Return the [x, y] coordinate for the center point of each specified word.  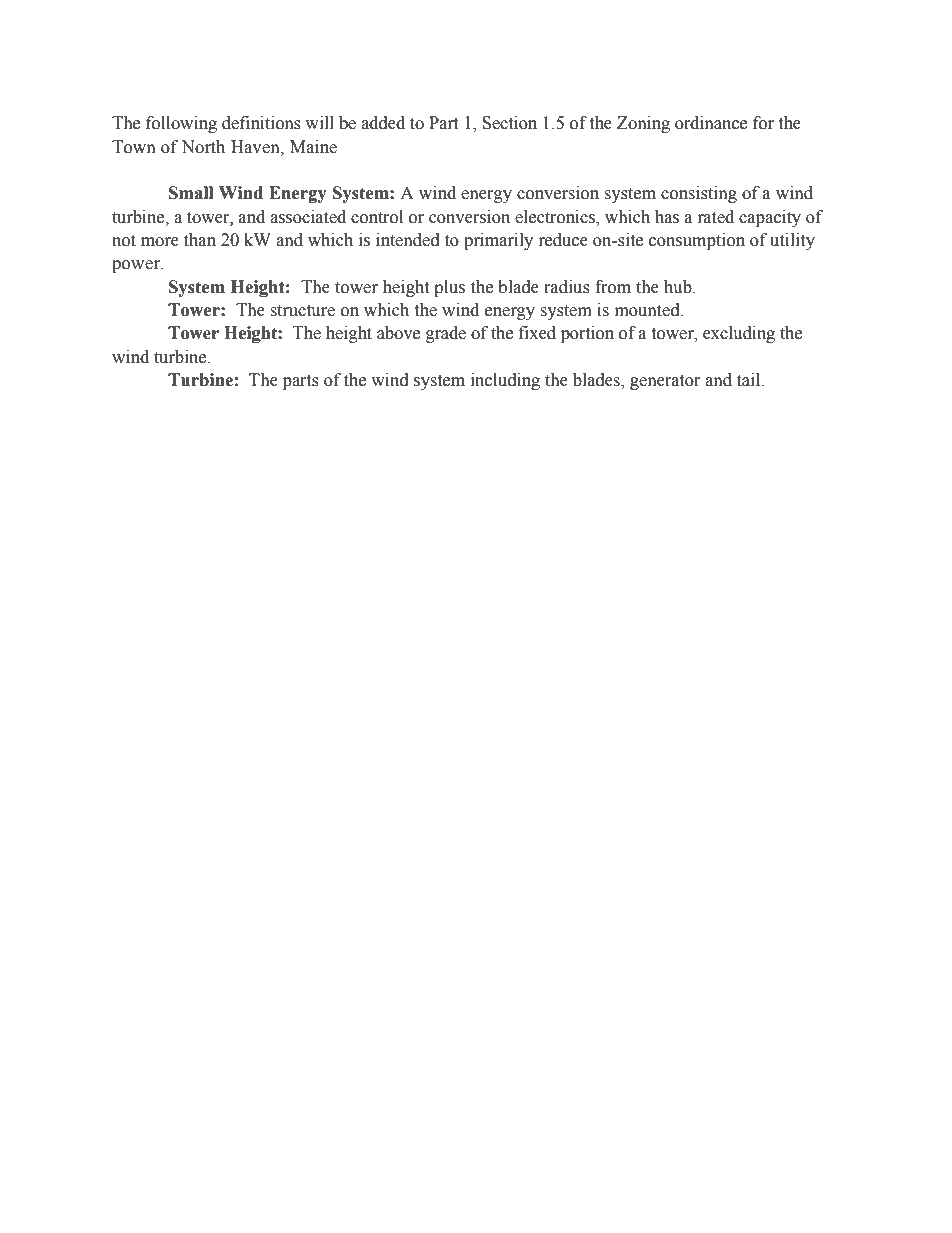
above [398, 333]
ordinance [711, 123]
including [505, 381]
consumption [697, 241]
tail [750, 380]
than [200, 240]
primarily [498, 241]
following [181, 124]
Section [509, 123]
